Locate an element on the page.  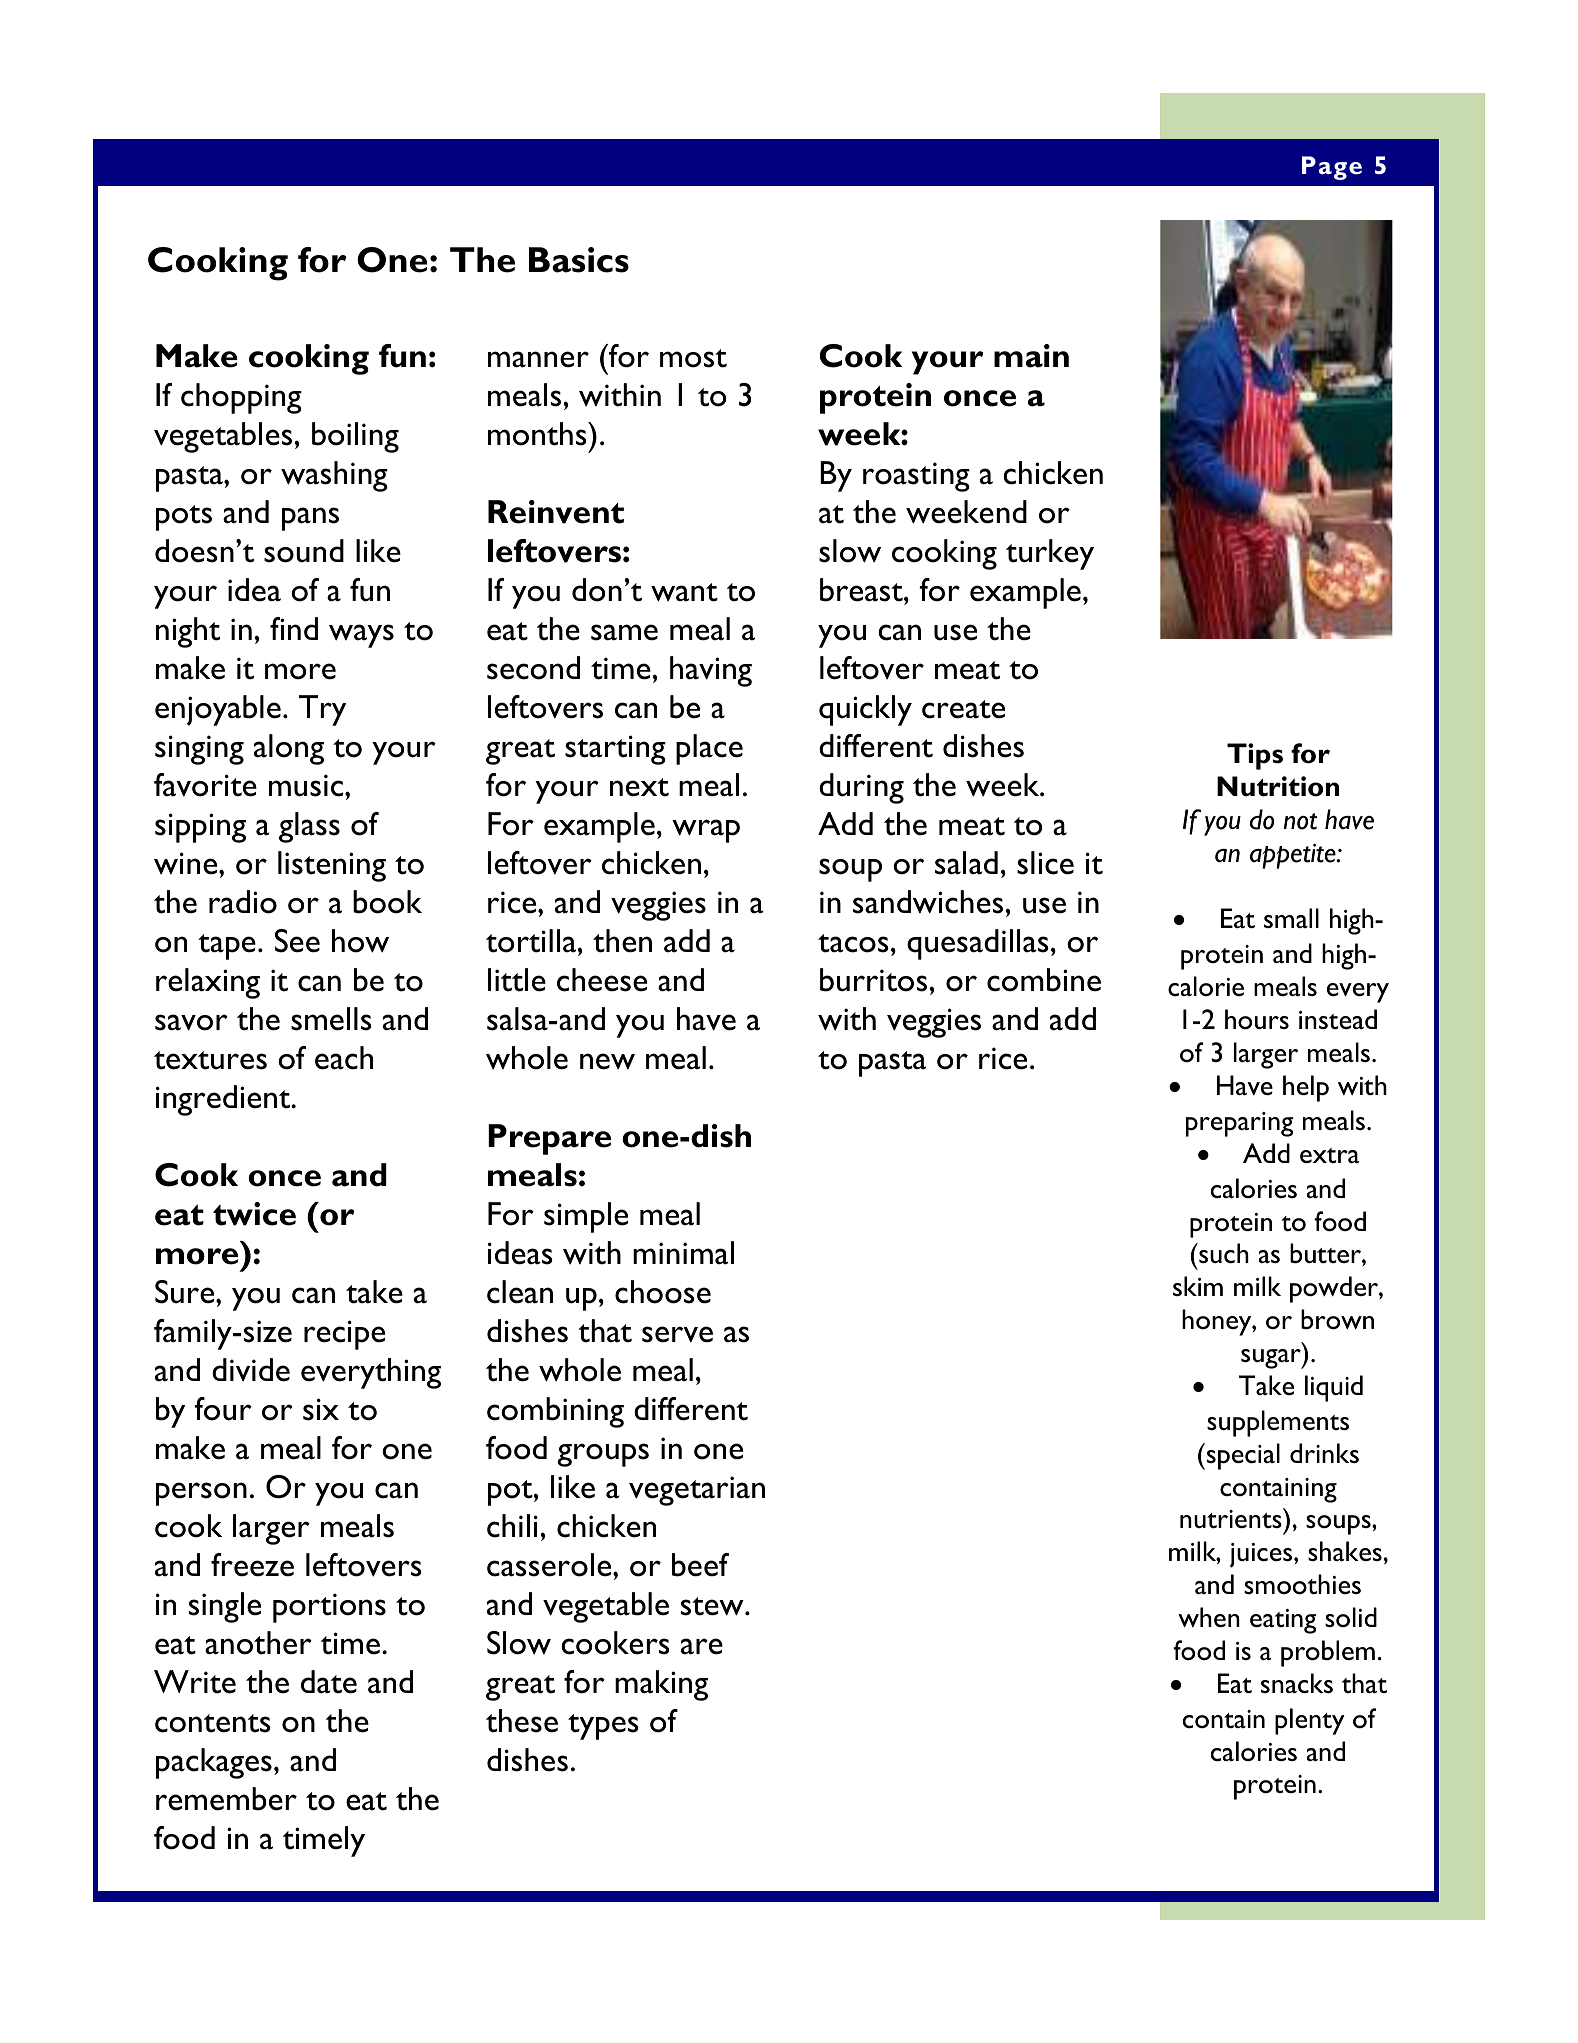
serve is located at coordinates (677, 1334).
